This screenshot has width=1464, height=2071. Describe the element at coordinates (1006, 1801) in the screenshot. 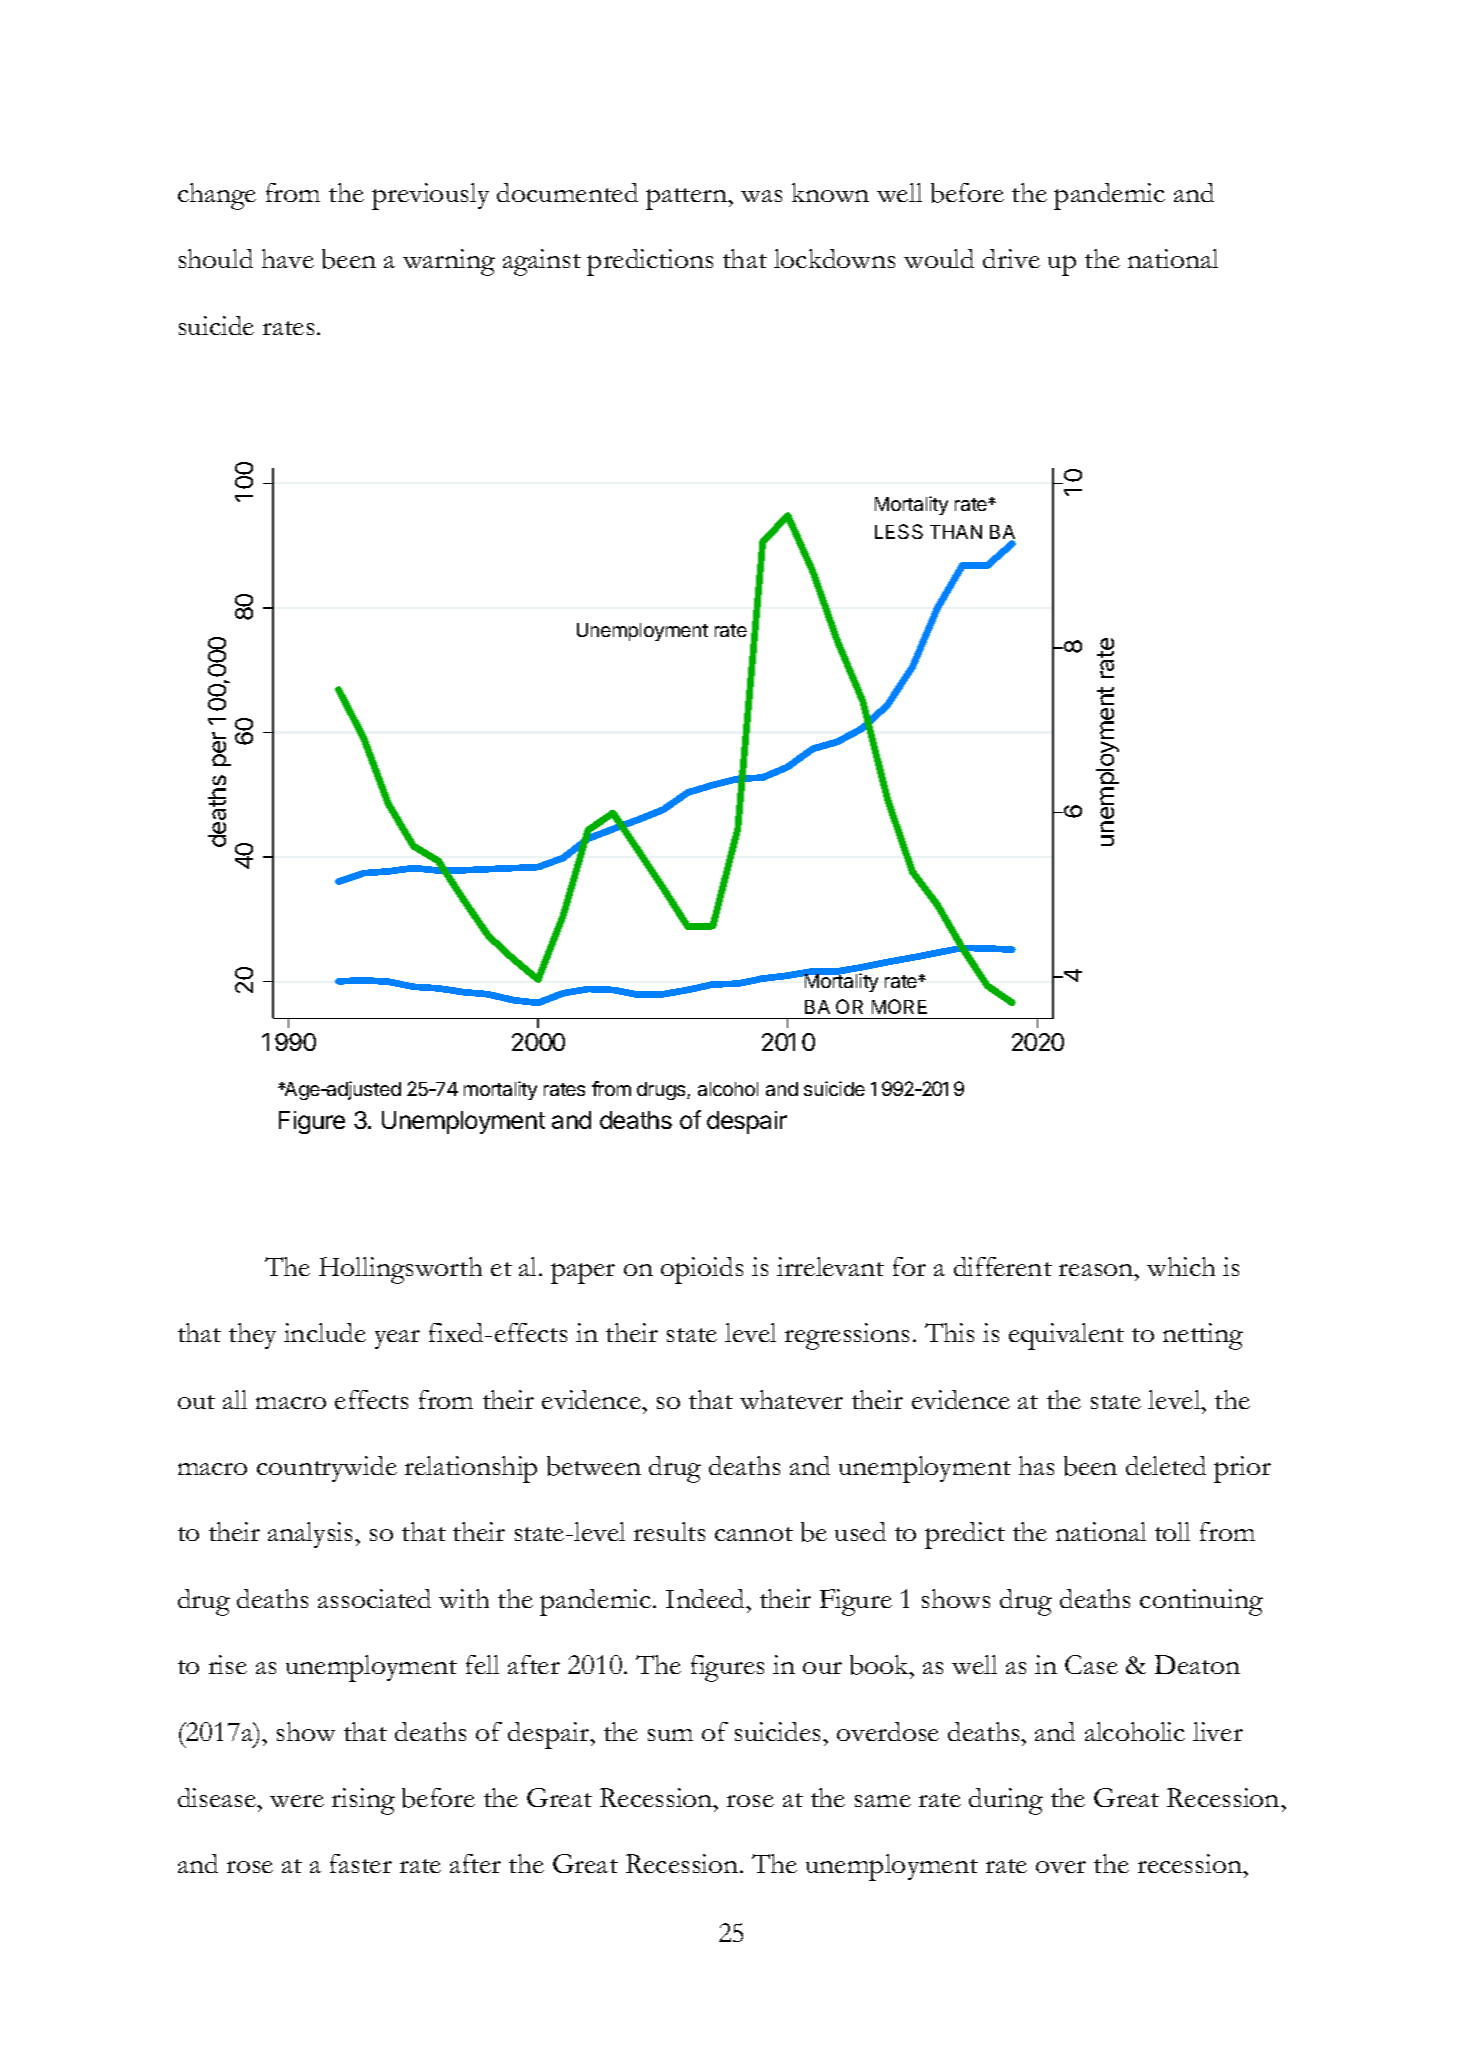

I see `during` at that location.
